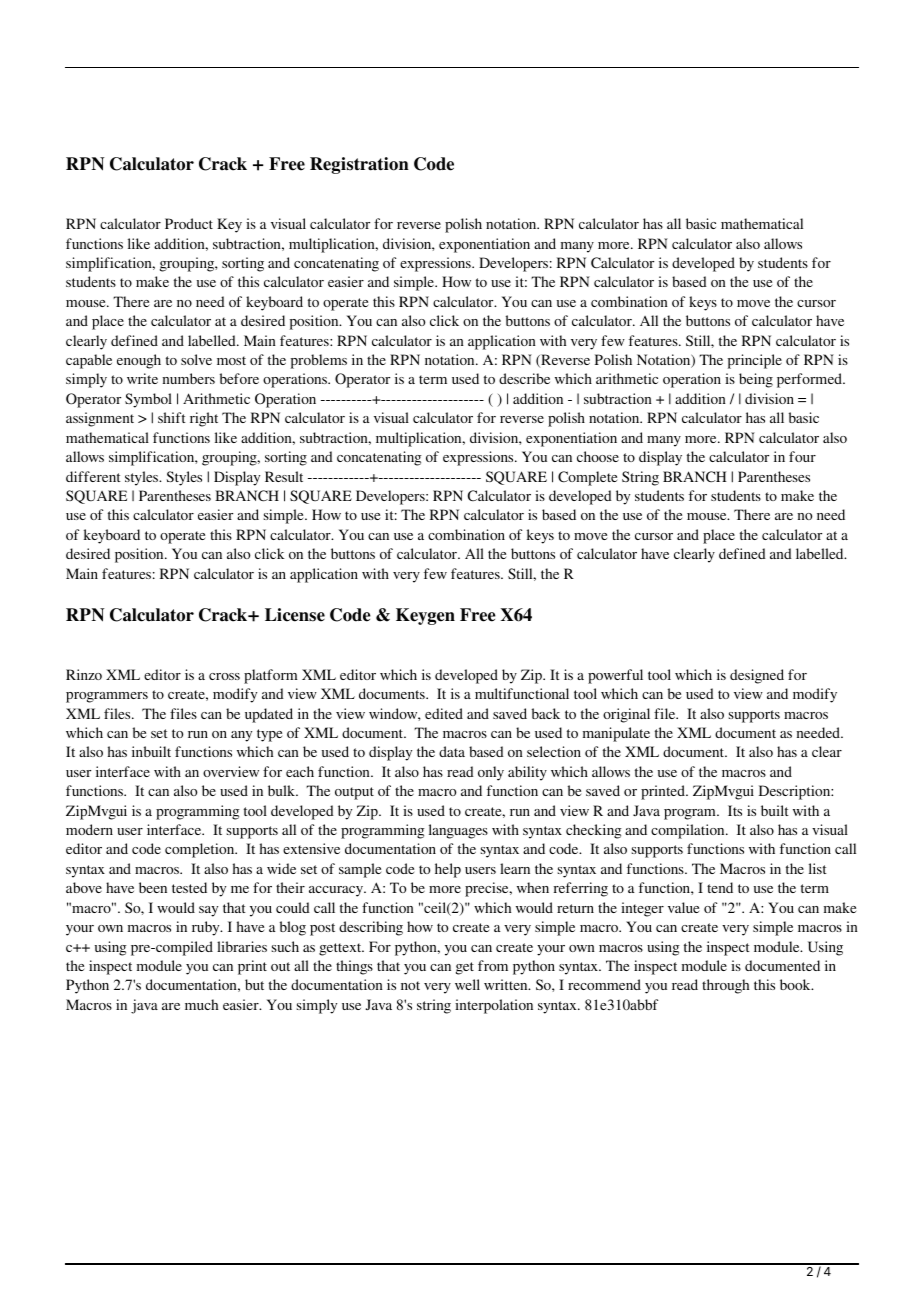  What do you see at coordinates (189, 223) in the document?
I see `Product` at bounding box center [189, 223].
